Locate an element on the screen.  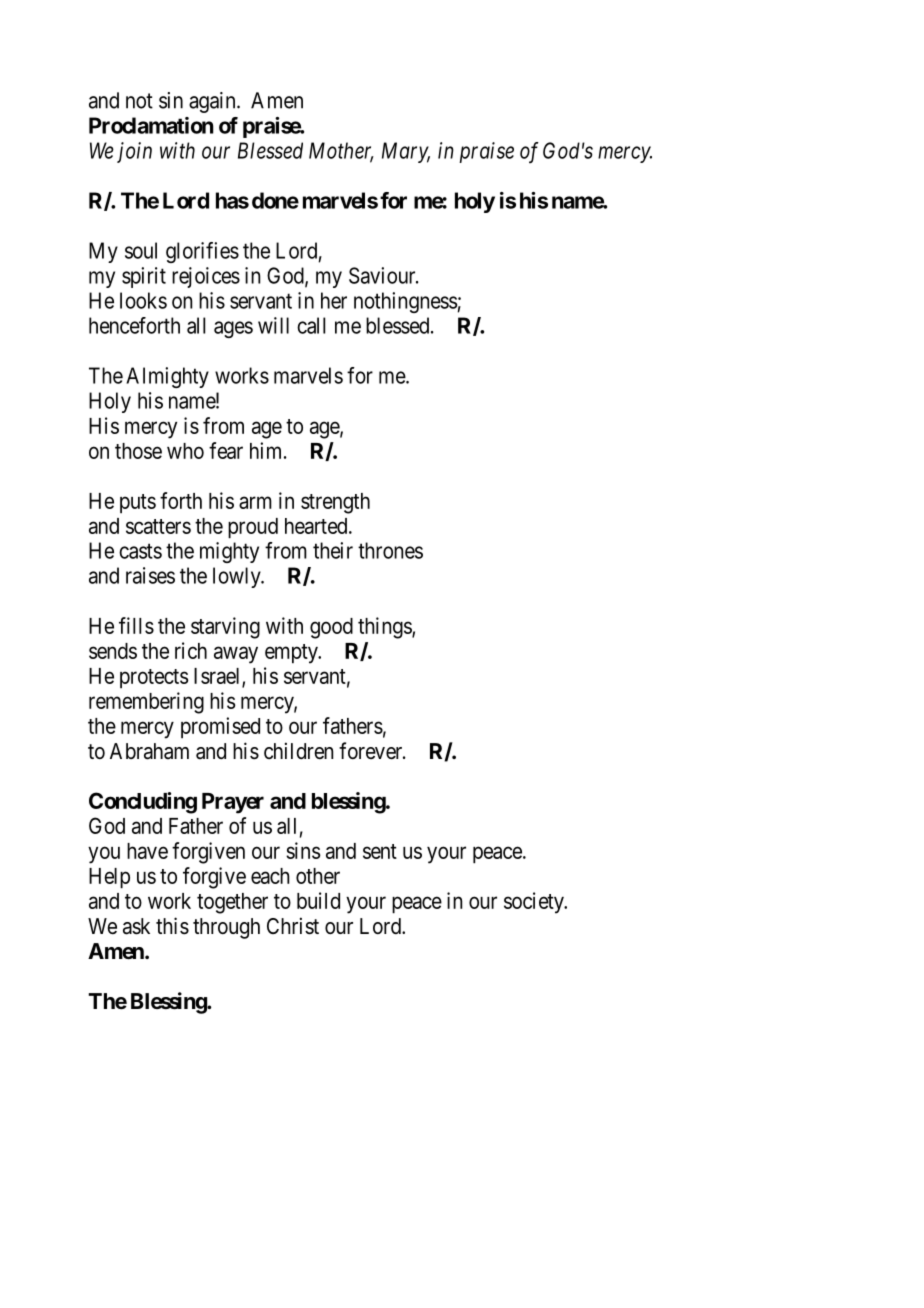
build is located at coordinates (318, 900).
